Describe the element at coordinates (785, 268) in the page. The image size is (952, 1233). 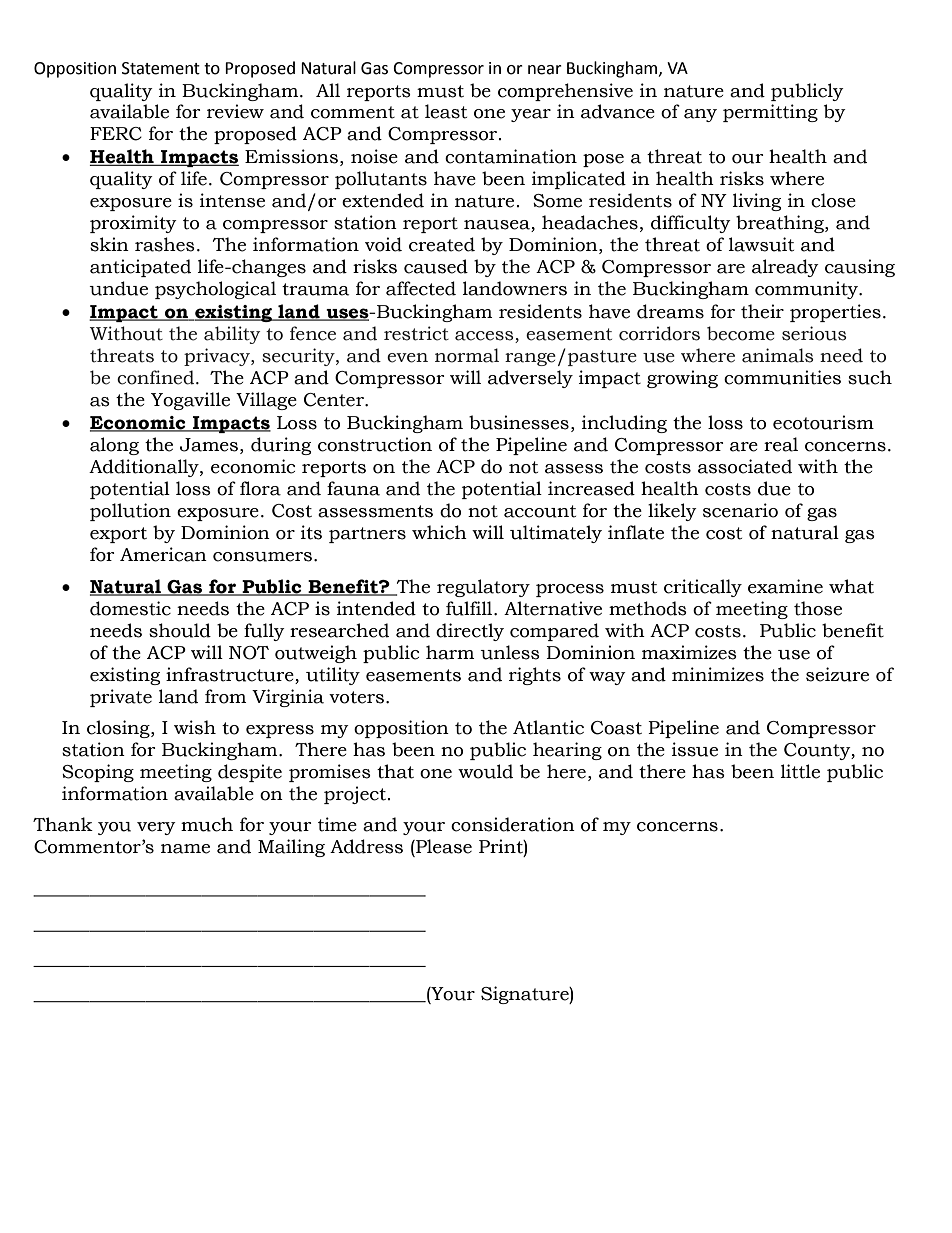
I see `already` at that location.
